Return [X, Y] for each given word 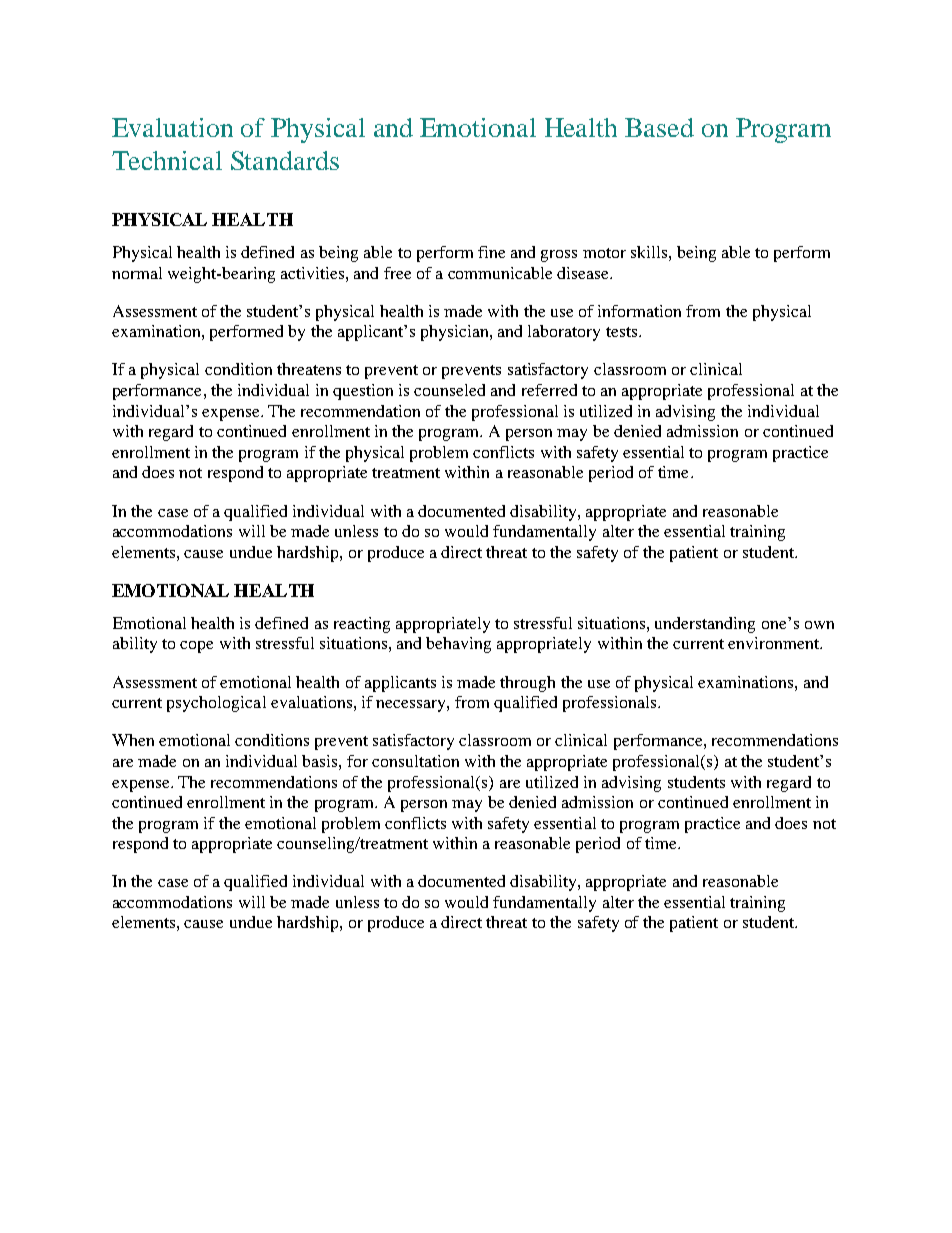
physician [456, 333]
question [363, 392]
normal [137, 273]
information [639, 311]
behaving [458, 645]
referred [549, 390]
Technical [167, 160]
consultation [415, 761]
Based [659, 127]
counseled [449, 390]
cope [196, 647]
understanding [705, 625]
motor [604, 253]
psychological [216, 704]
